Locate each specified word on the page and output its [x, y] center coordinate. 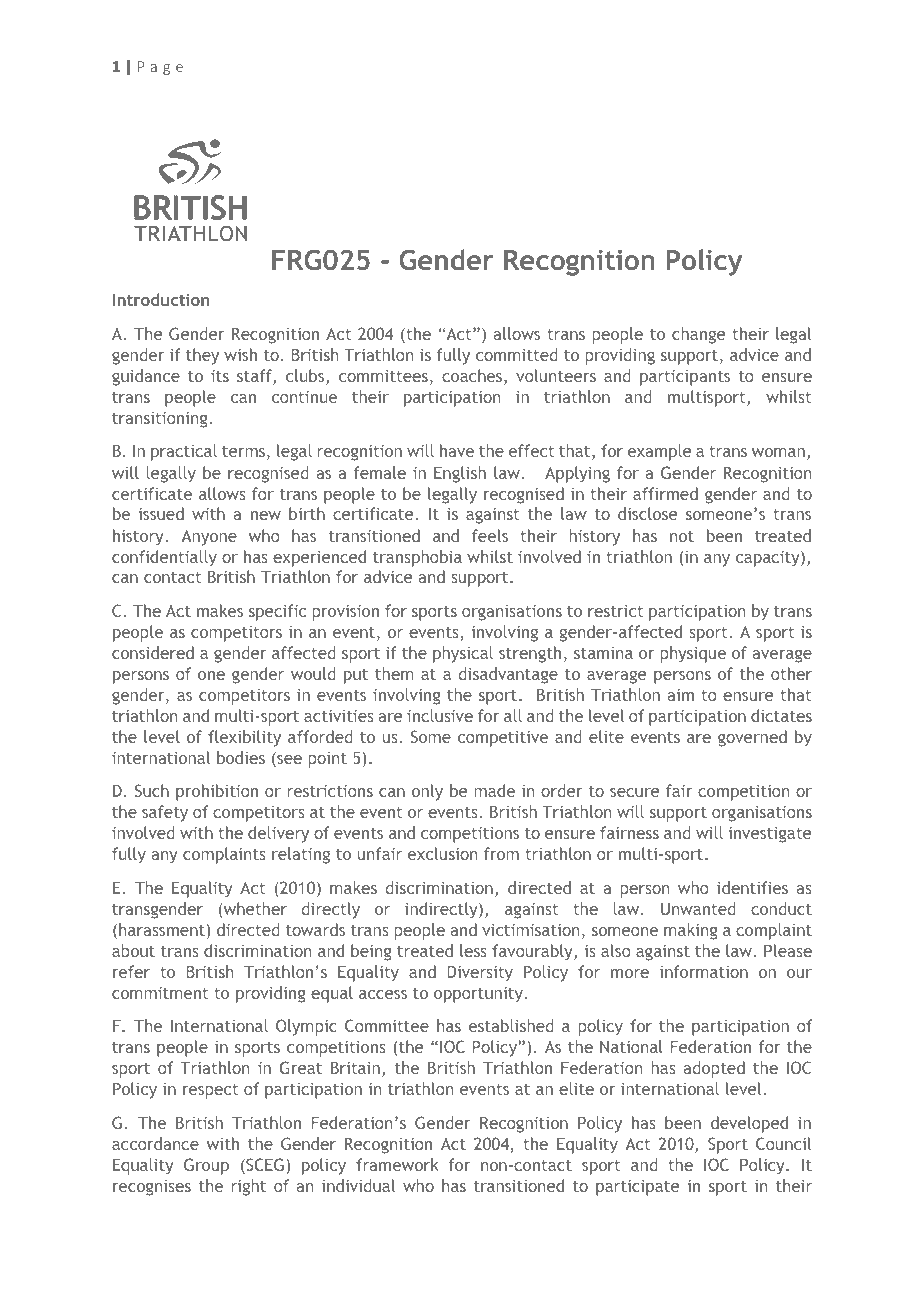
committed [517, 354]
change [698, 335]
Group [206, 1166]
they [202, 356]
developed [749, 1124]
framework [397, 1164]
